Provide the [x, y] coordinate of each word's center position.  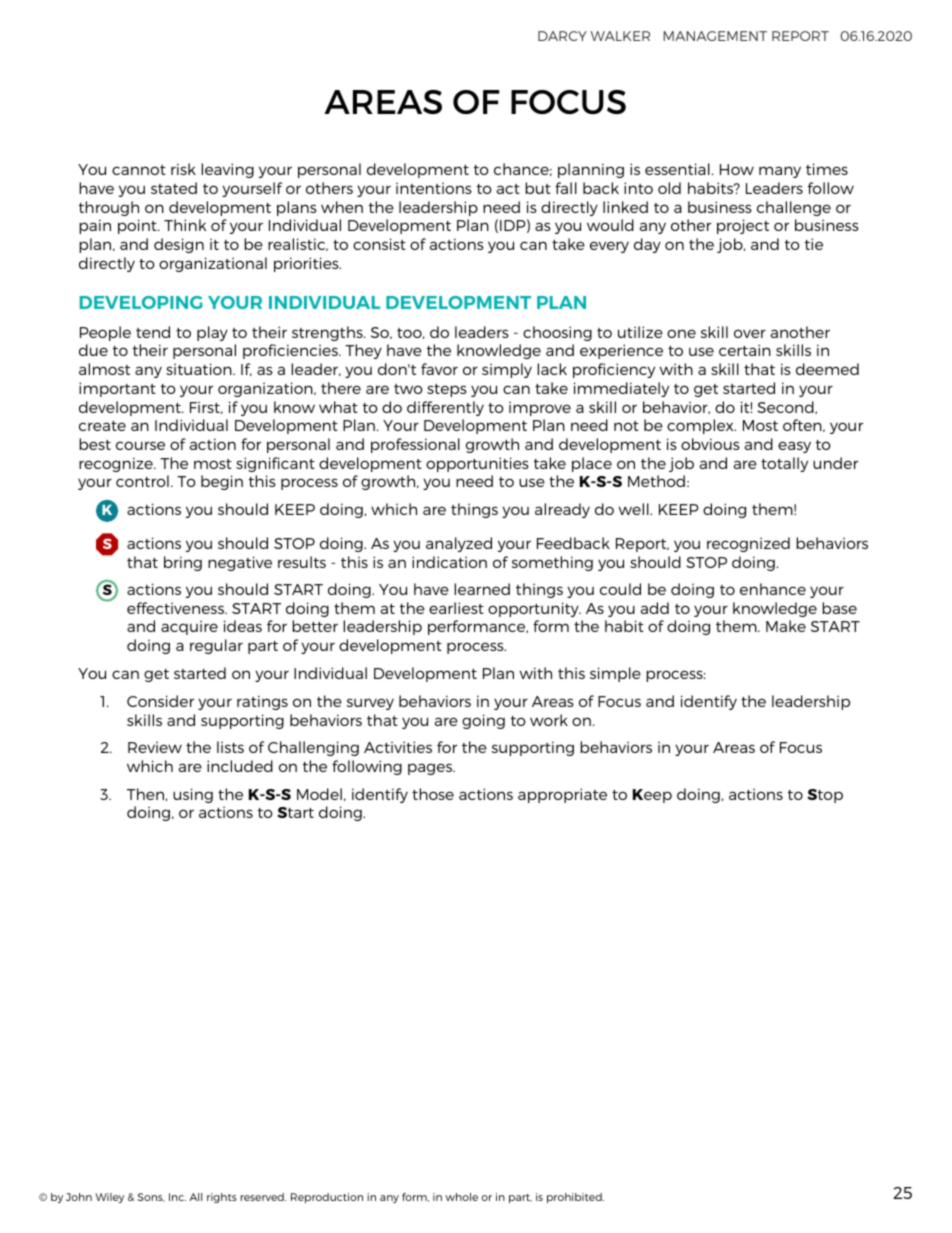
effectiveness [177, 608]
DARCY [562, 36]
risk [183, 169]
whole [461, 1197]
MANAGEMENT [715, 36]
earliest [456, 608]
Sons [151, 1197]
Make [786, 626]
